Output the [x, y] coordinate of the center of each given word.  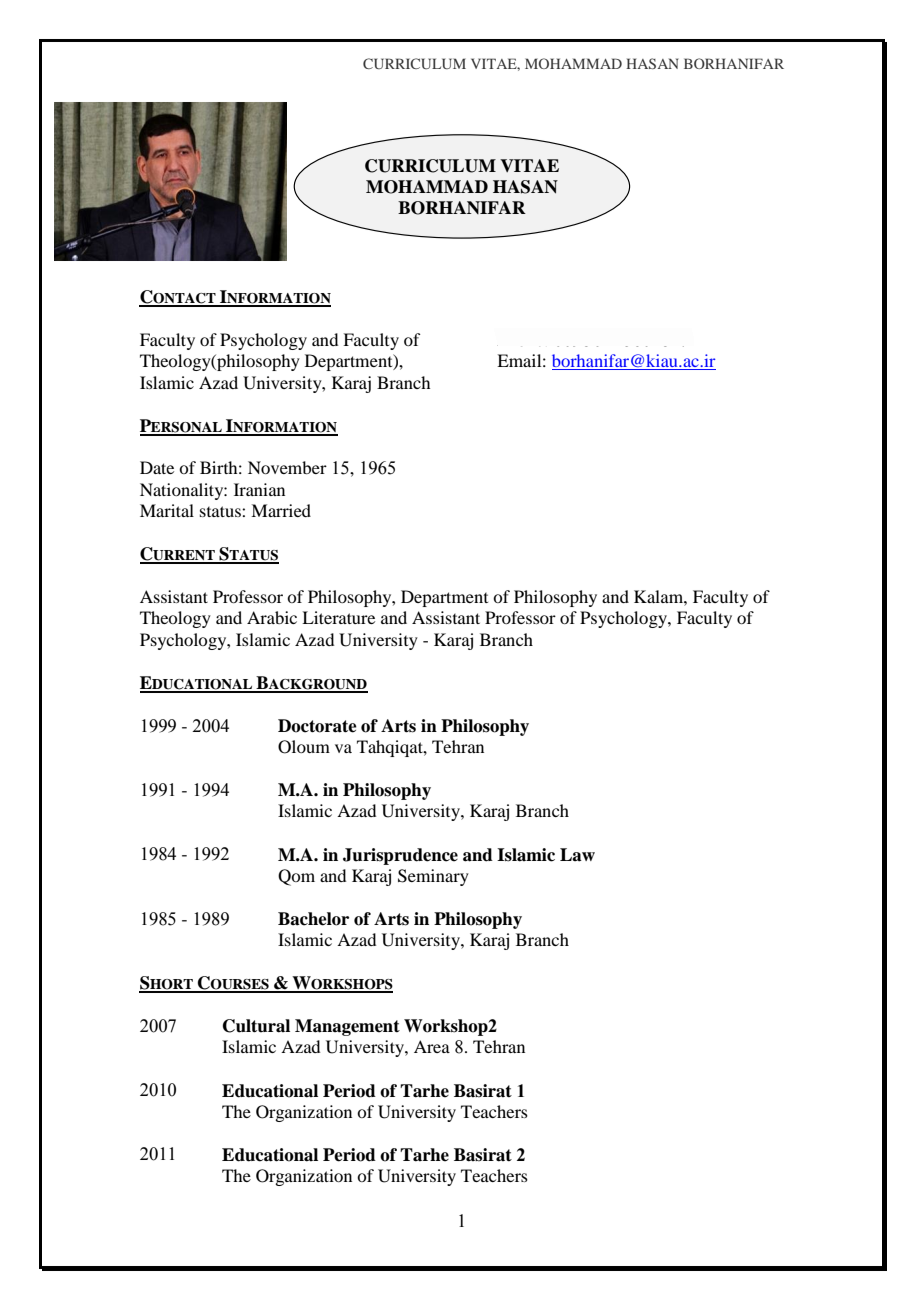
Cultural [256, 1026]
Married [281, 510]
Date [157, 467]
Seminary [433, 877]
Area [432, 1046]
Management [347, 1027]
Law [577, 855]
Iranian [259, 489]
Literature [338, 617]
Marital [167, 510]
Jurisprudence [400, 856]
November [287, 467]
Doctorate [317, 726]
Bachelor [313, 919]
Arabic [272, 617]
